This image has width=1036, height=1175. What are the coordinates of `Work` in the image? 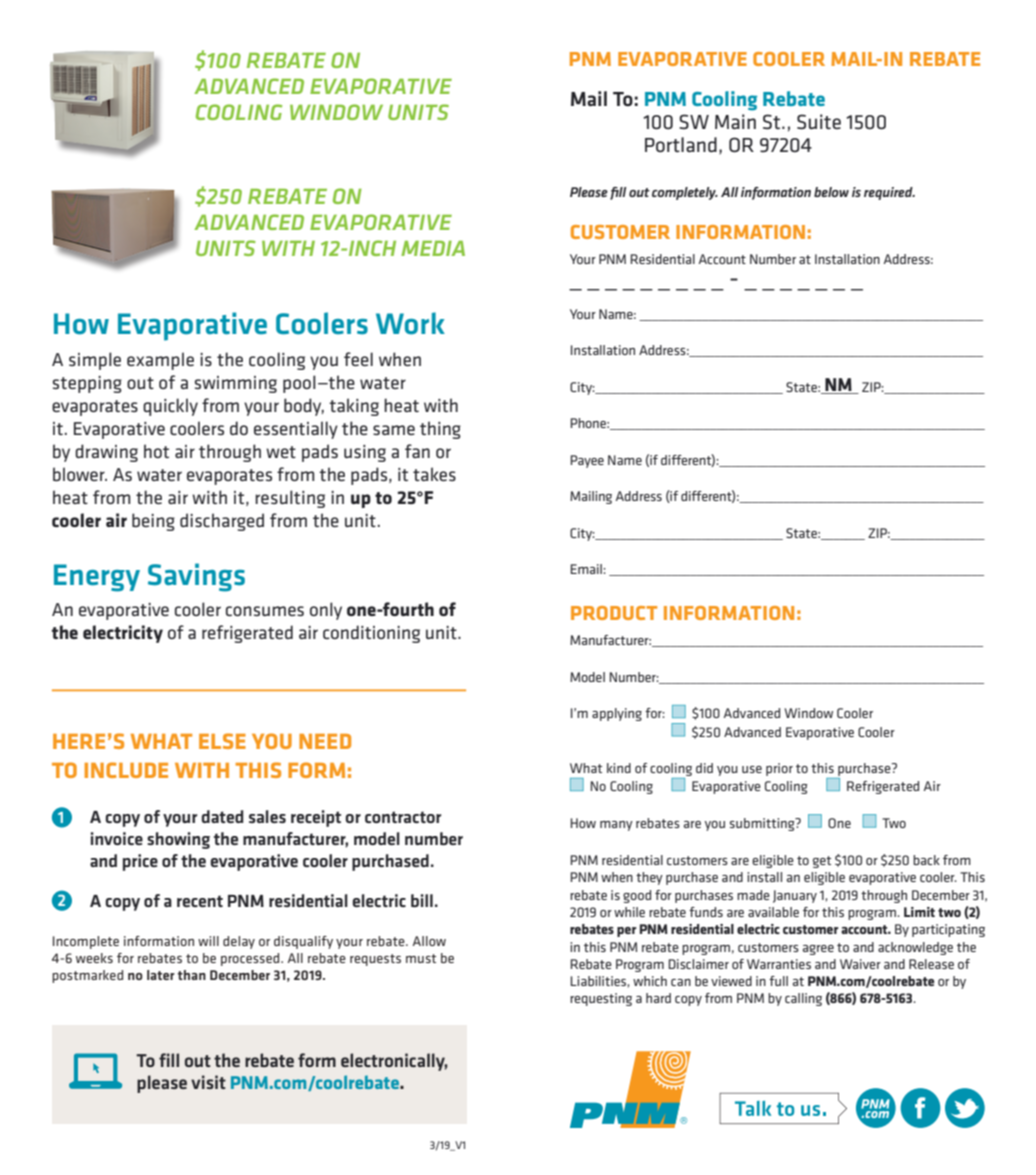 It's located at (410, 323).
